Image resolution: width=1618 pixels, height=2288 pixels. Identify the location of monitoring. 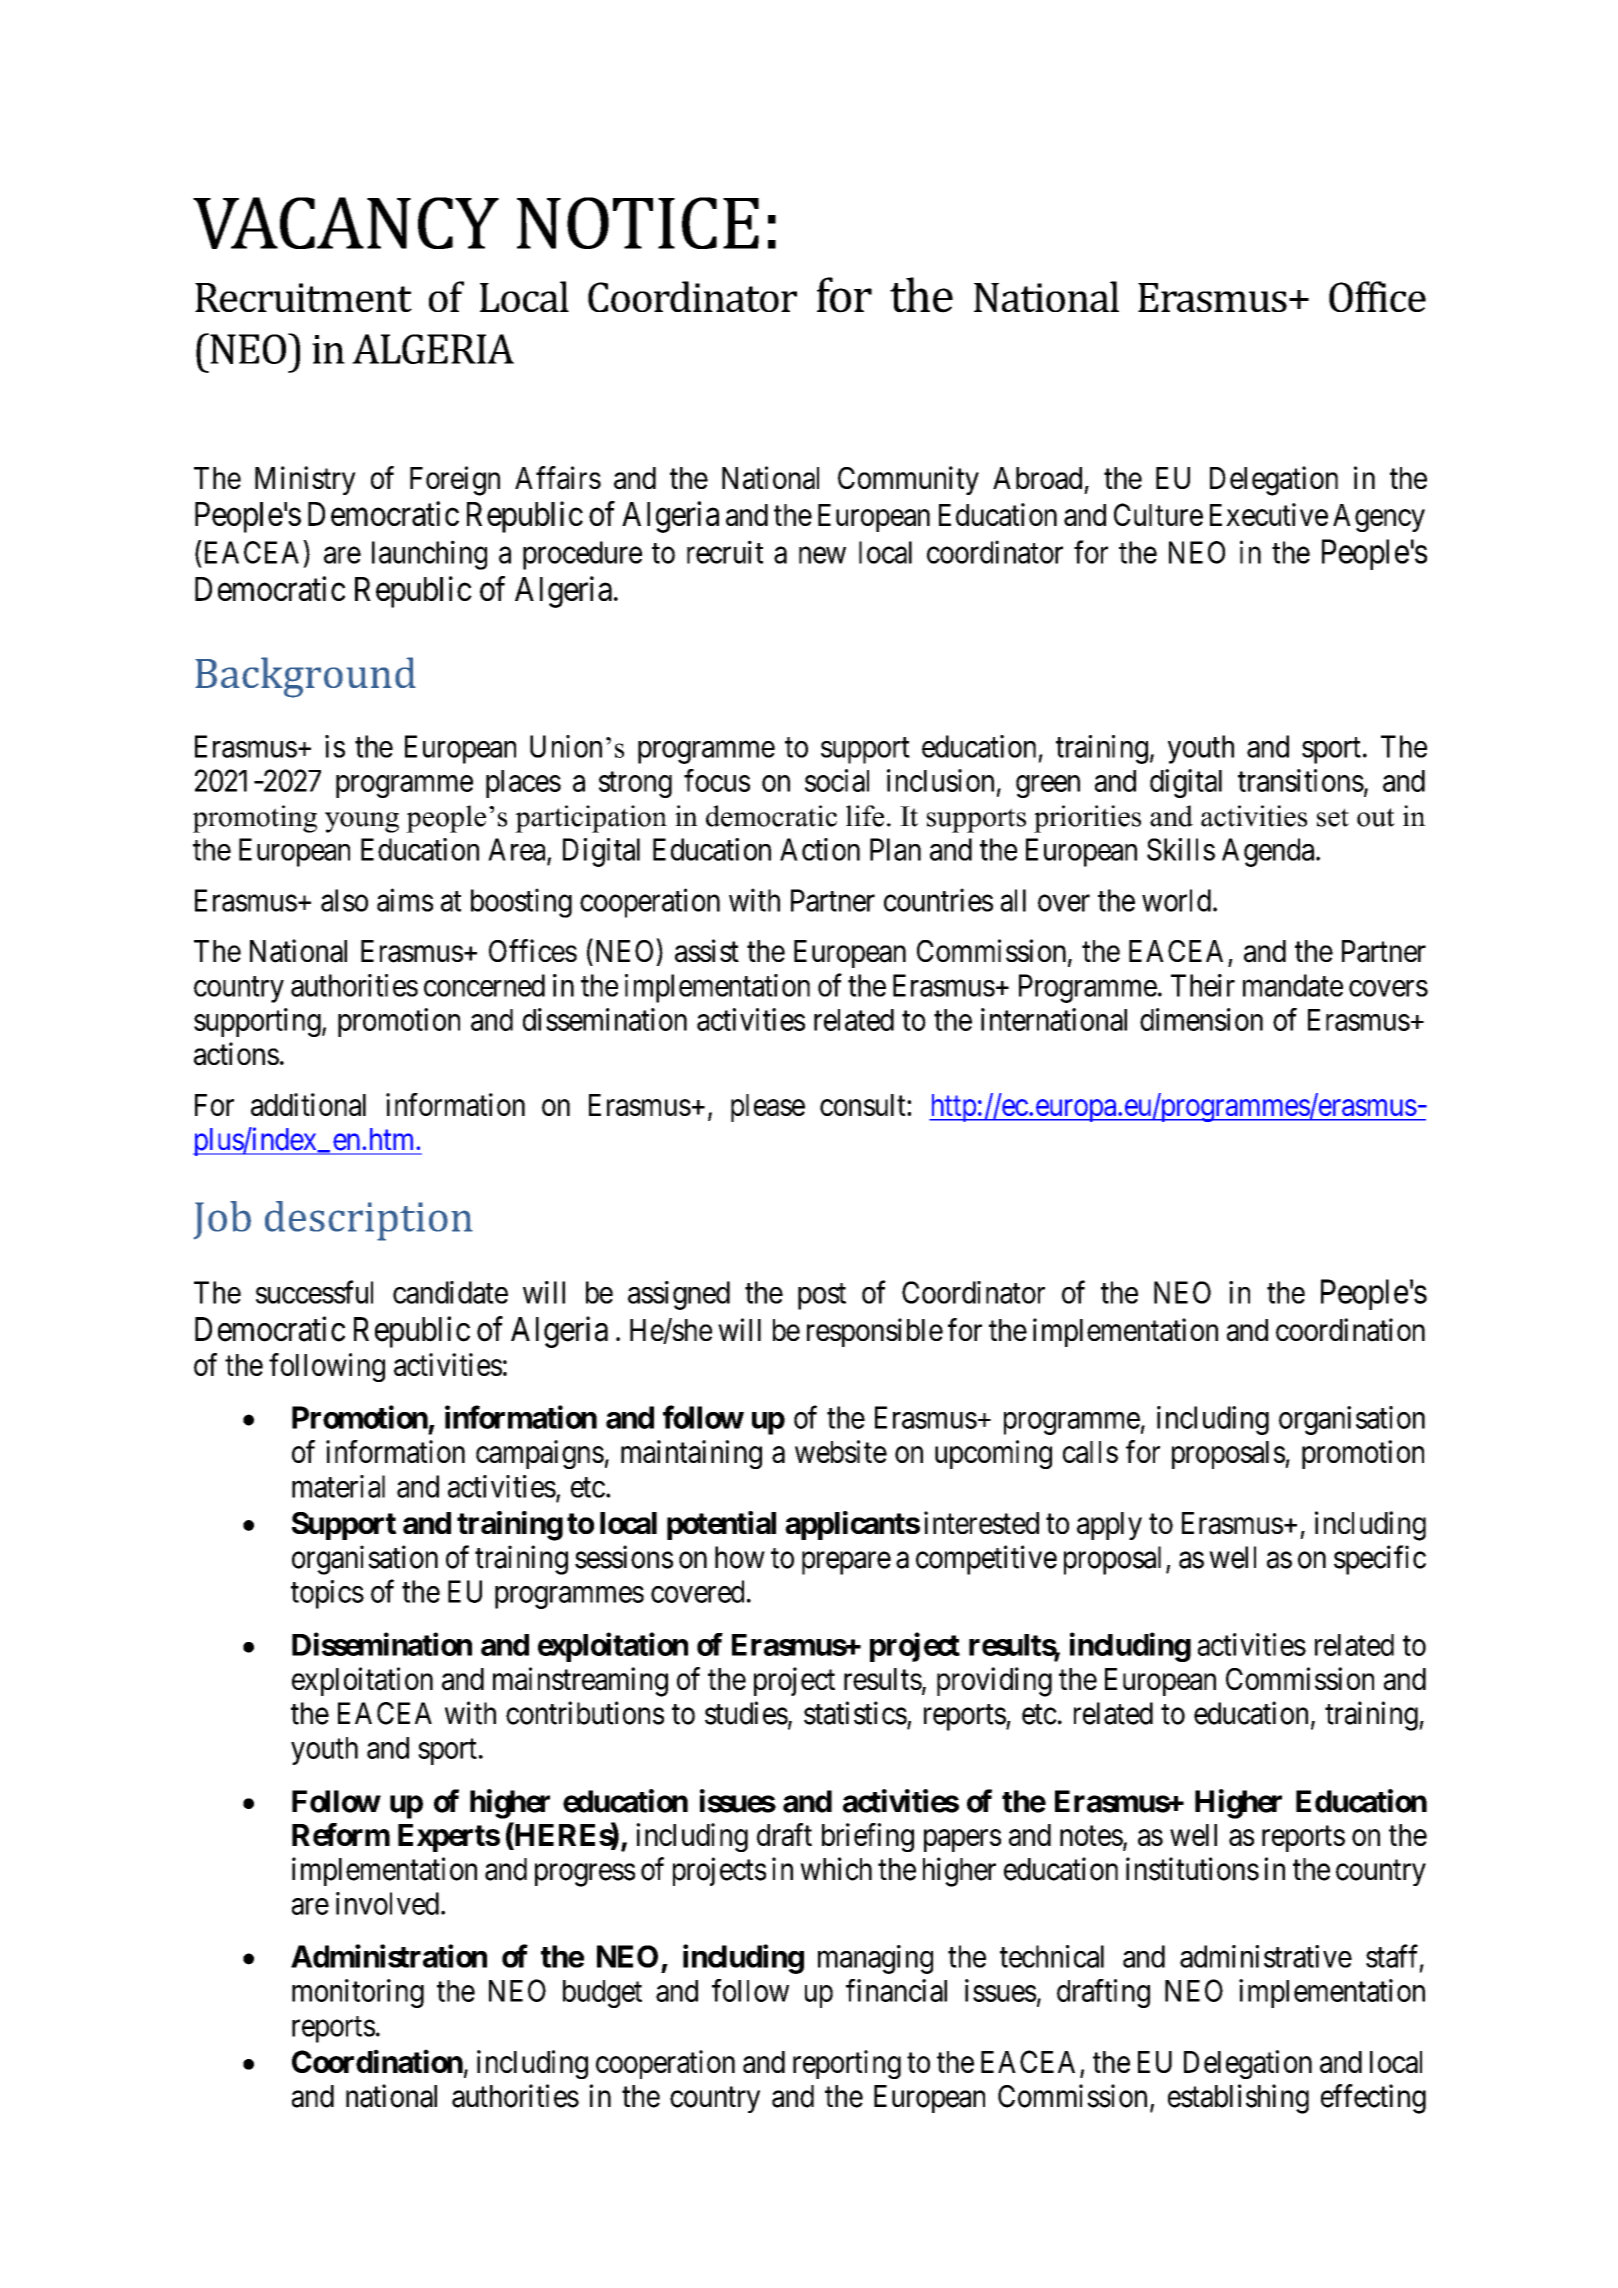
(358, 1993).
